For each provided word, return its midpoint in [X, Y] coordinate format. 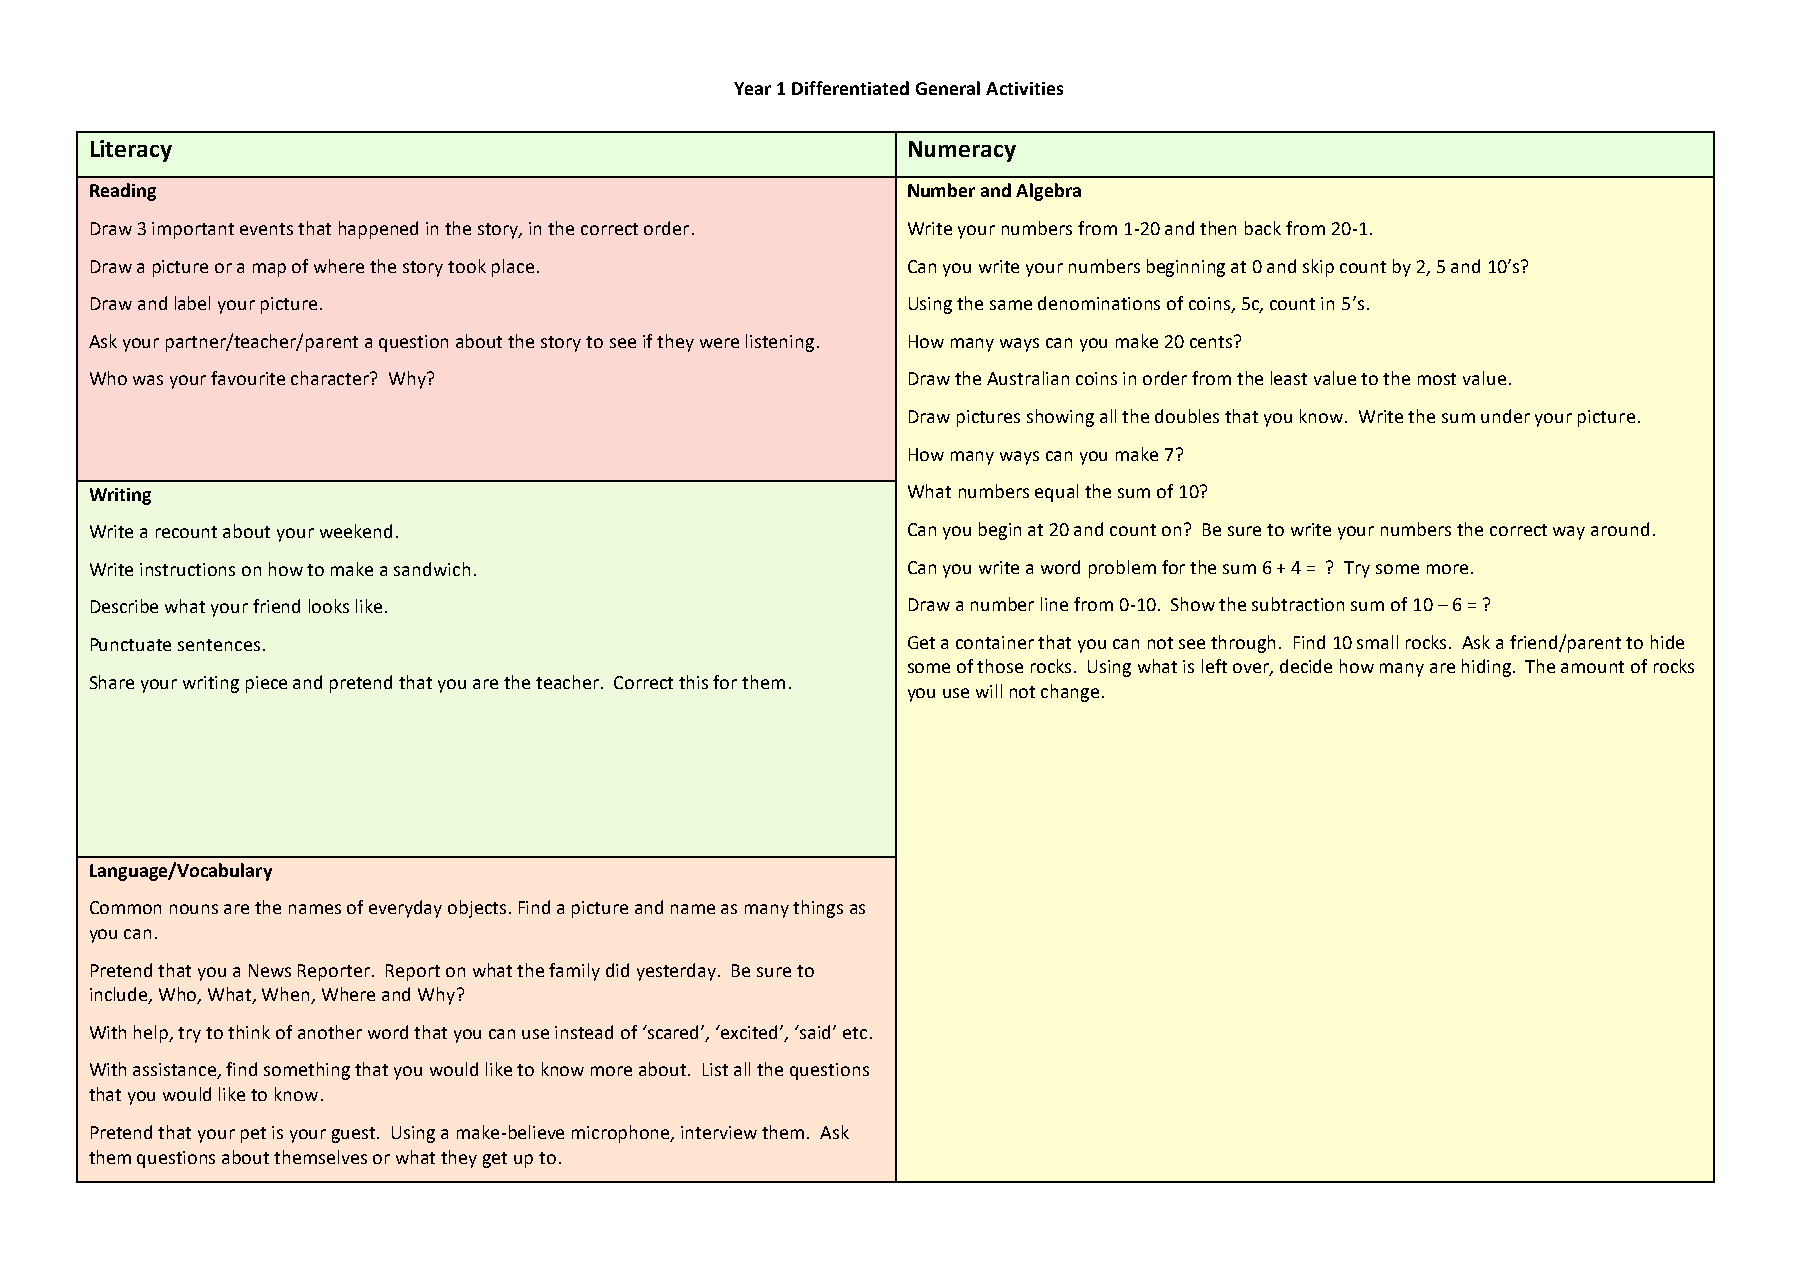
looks [329, 606]
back [1263, 228]
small [1377, 642]
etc [855, 1033]
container [995, 642]
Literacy [131, 151]
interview [719, 1132]
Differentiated [850, 88]
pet [253, 1135]
